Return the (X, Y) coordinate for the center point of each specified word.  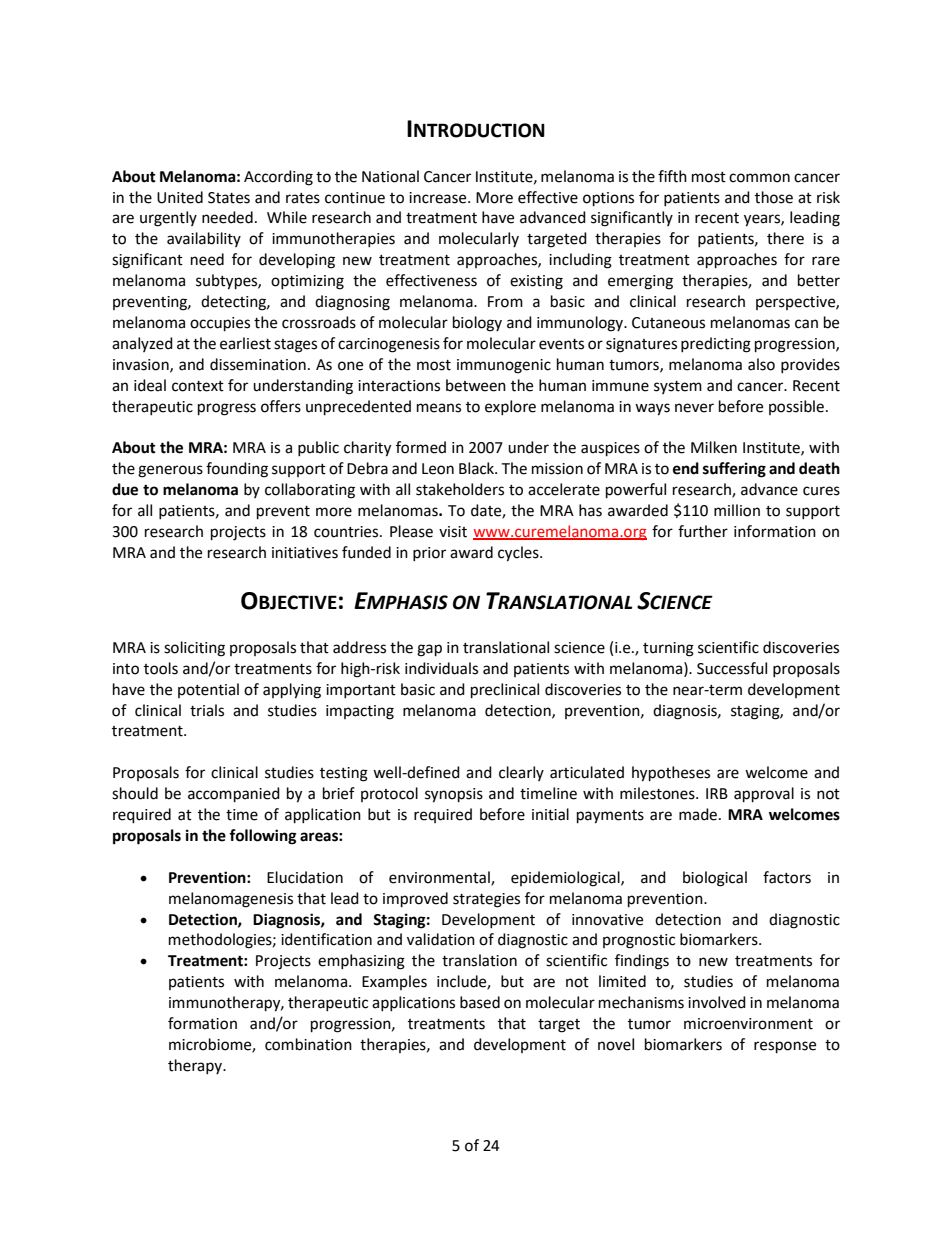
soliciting (194, 649)
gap (429, 650)
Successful (732, 668)
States (229, 198)
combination (308, 1044)
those (774, 197)
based (480, 1002)
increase (439, 198)
